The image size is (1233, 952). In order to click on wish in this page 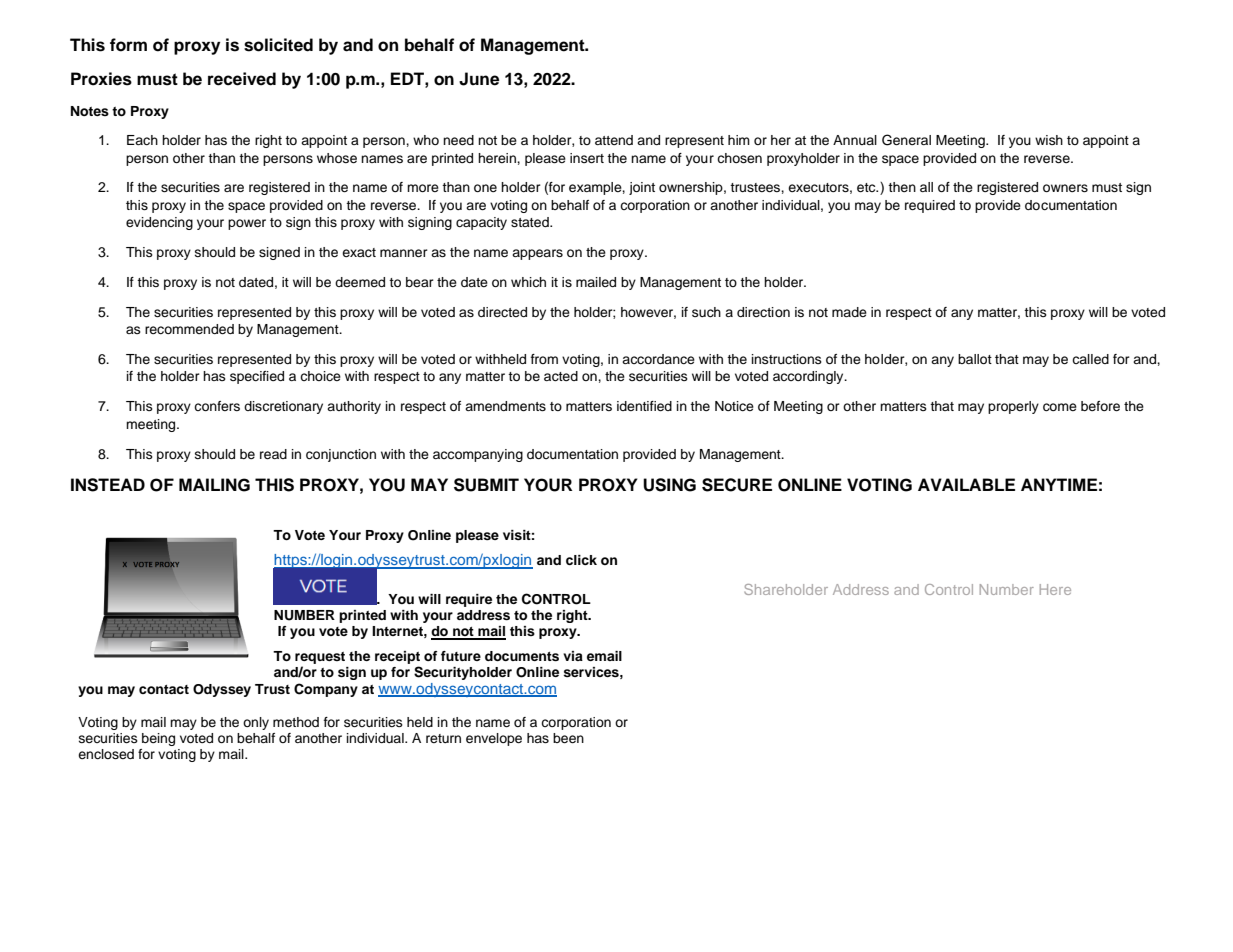, I will do `click(1049, 140)`.
